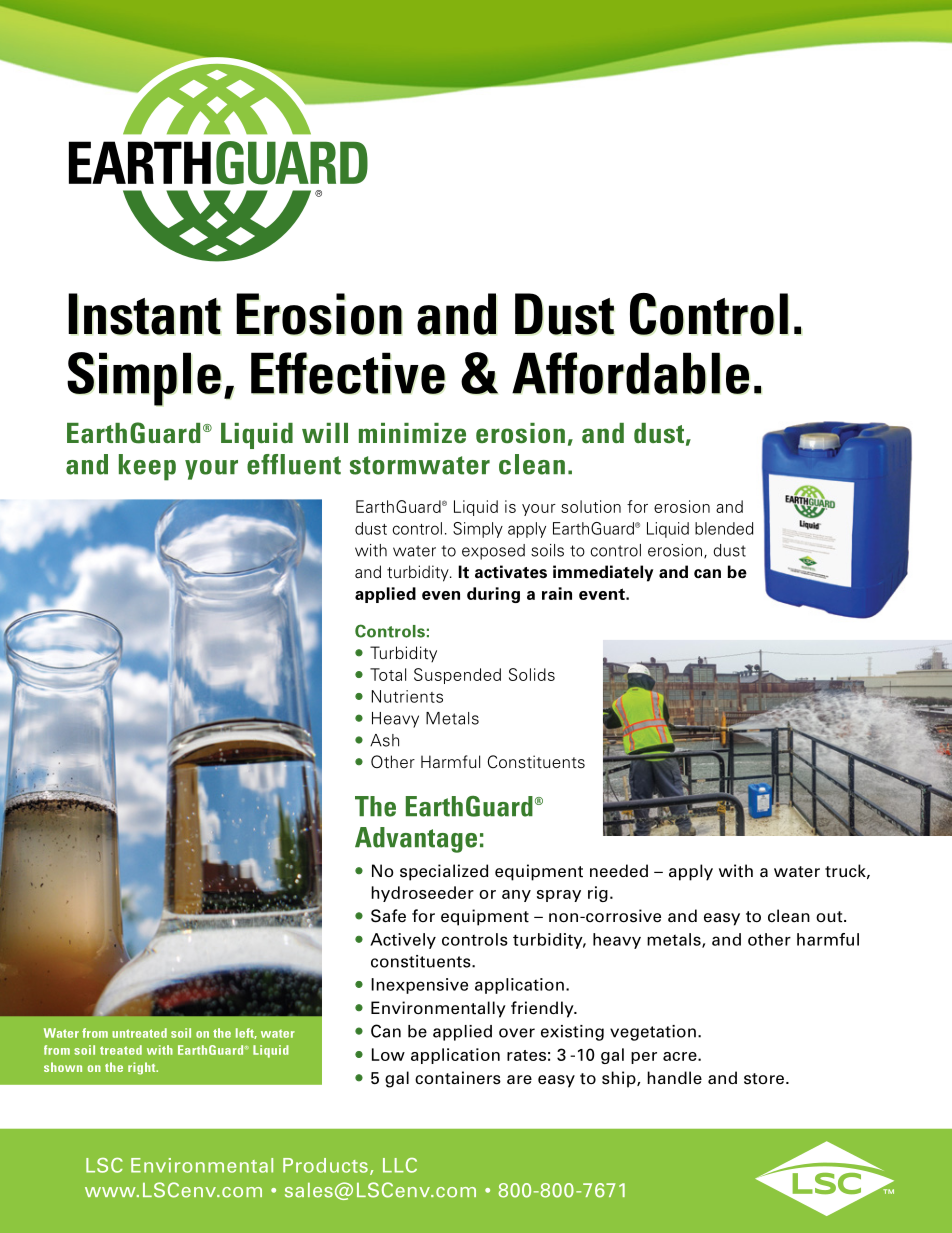 Image resolution: width=952 pixels, height=1233 pixels. What do you see at coordinates (147, 467) in the screenshot?
I see `keep` at bounding box center [147, 467].
